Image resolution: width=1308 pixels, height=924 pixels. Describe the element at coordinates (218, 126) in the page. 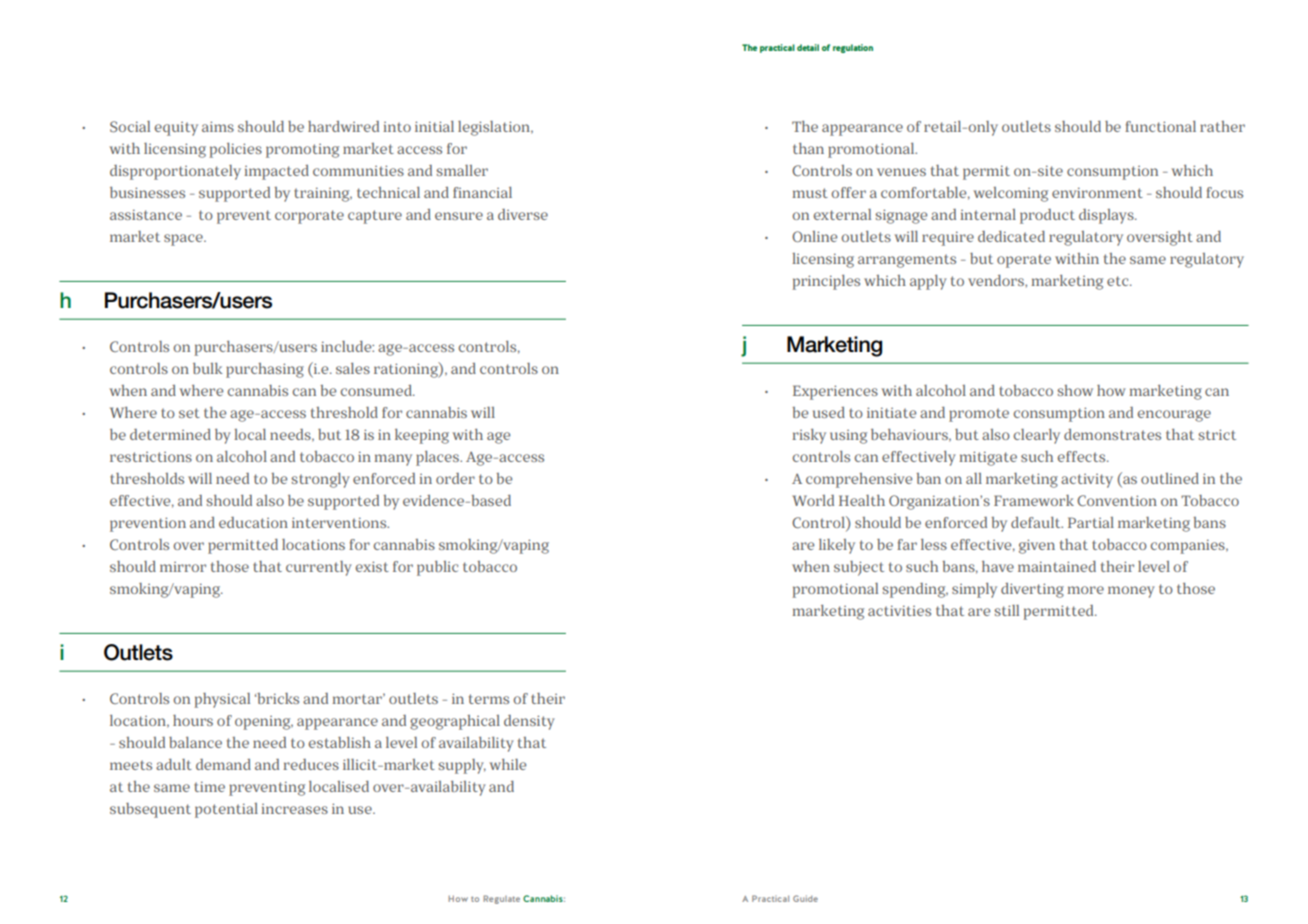

I see `aims` at that location.
